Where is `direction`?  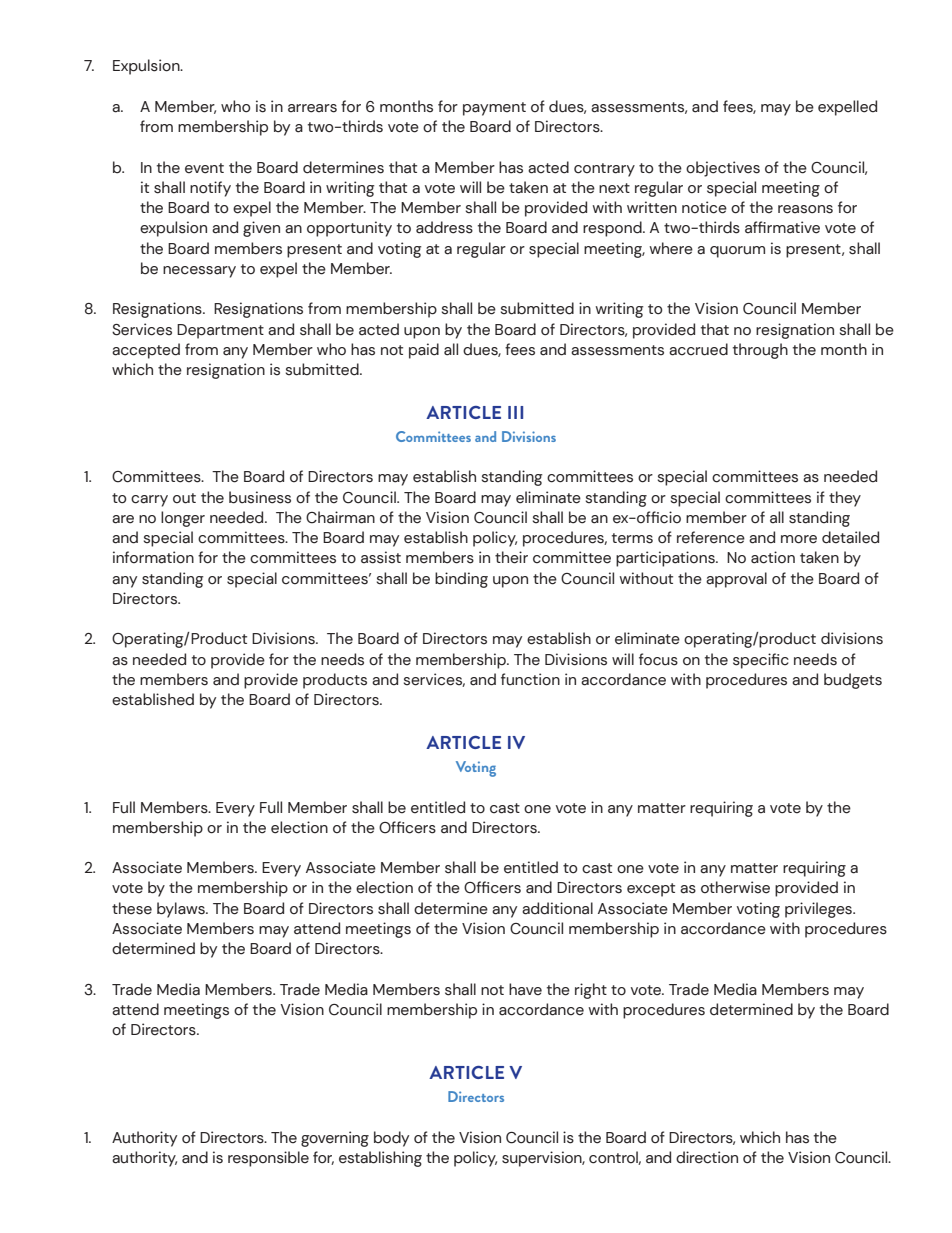
direction is located at coordinates (707, 1157).
